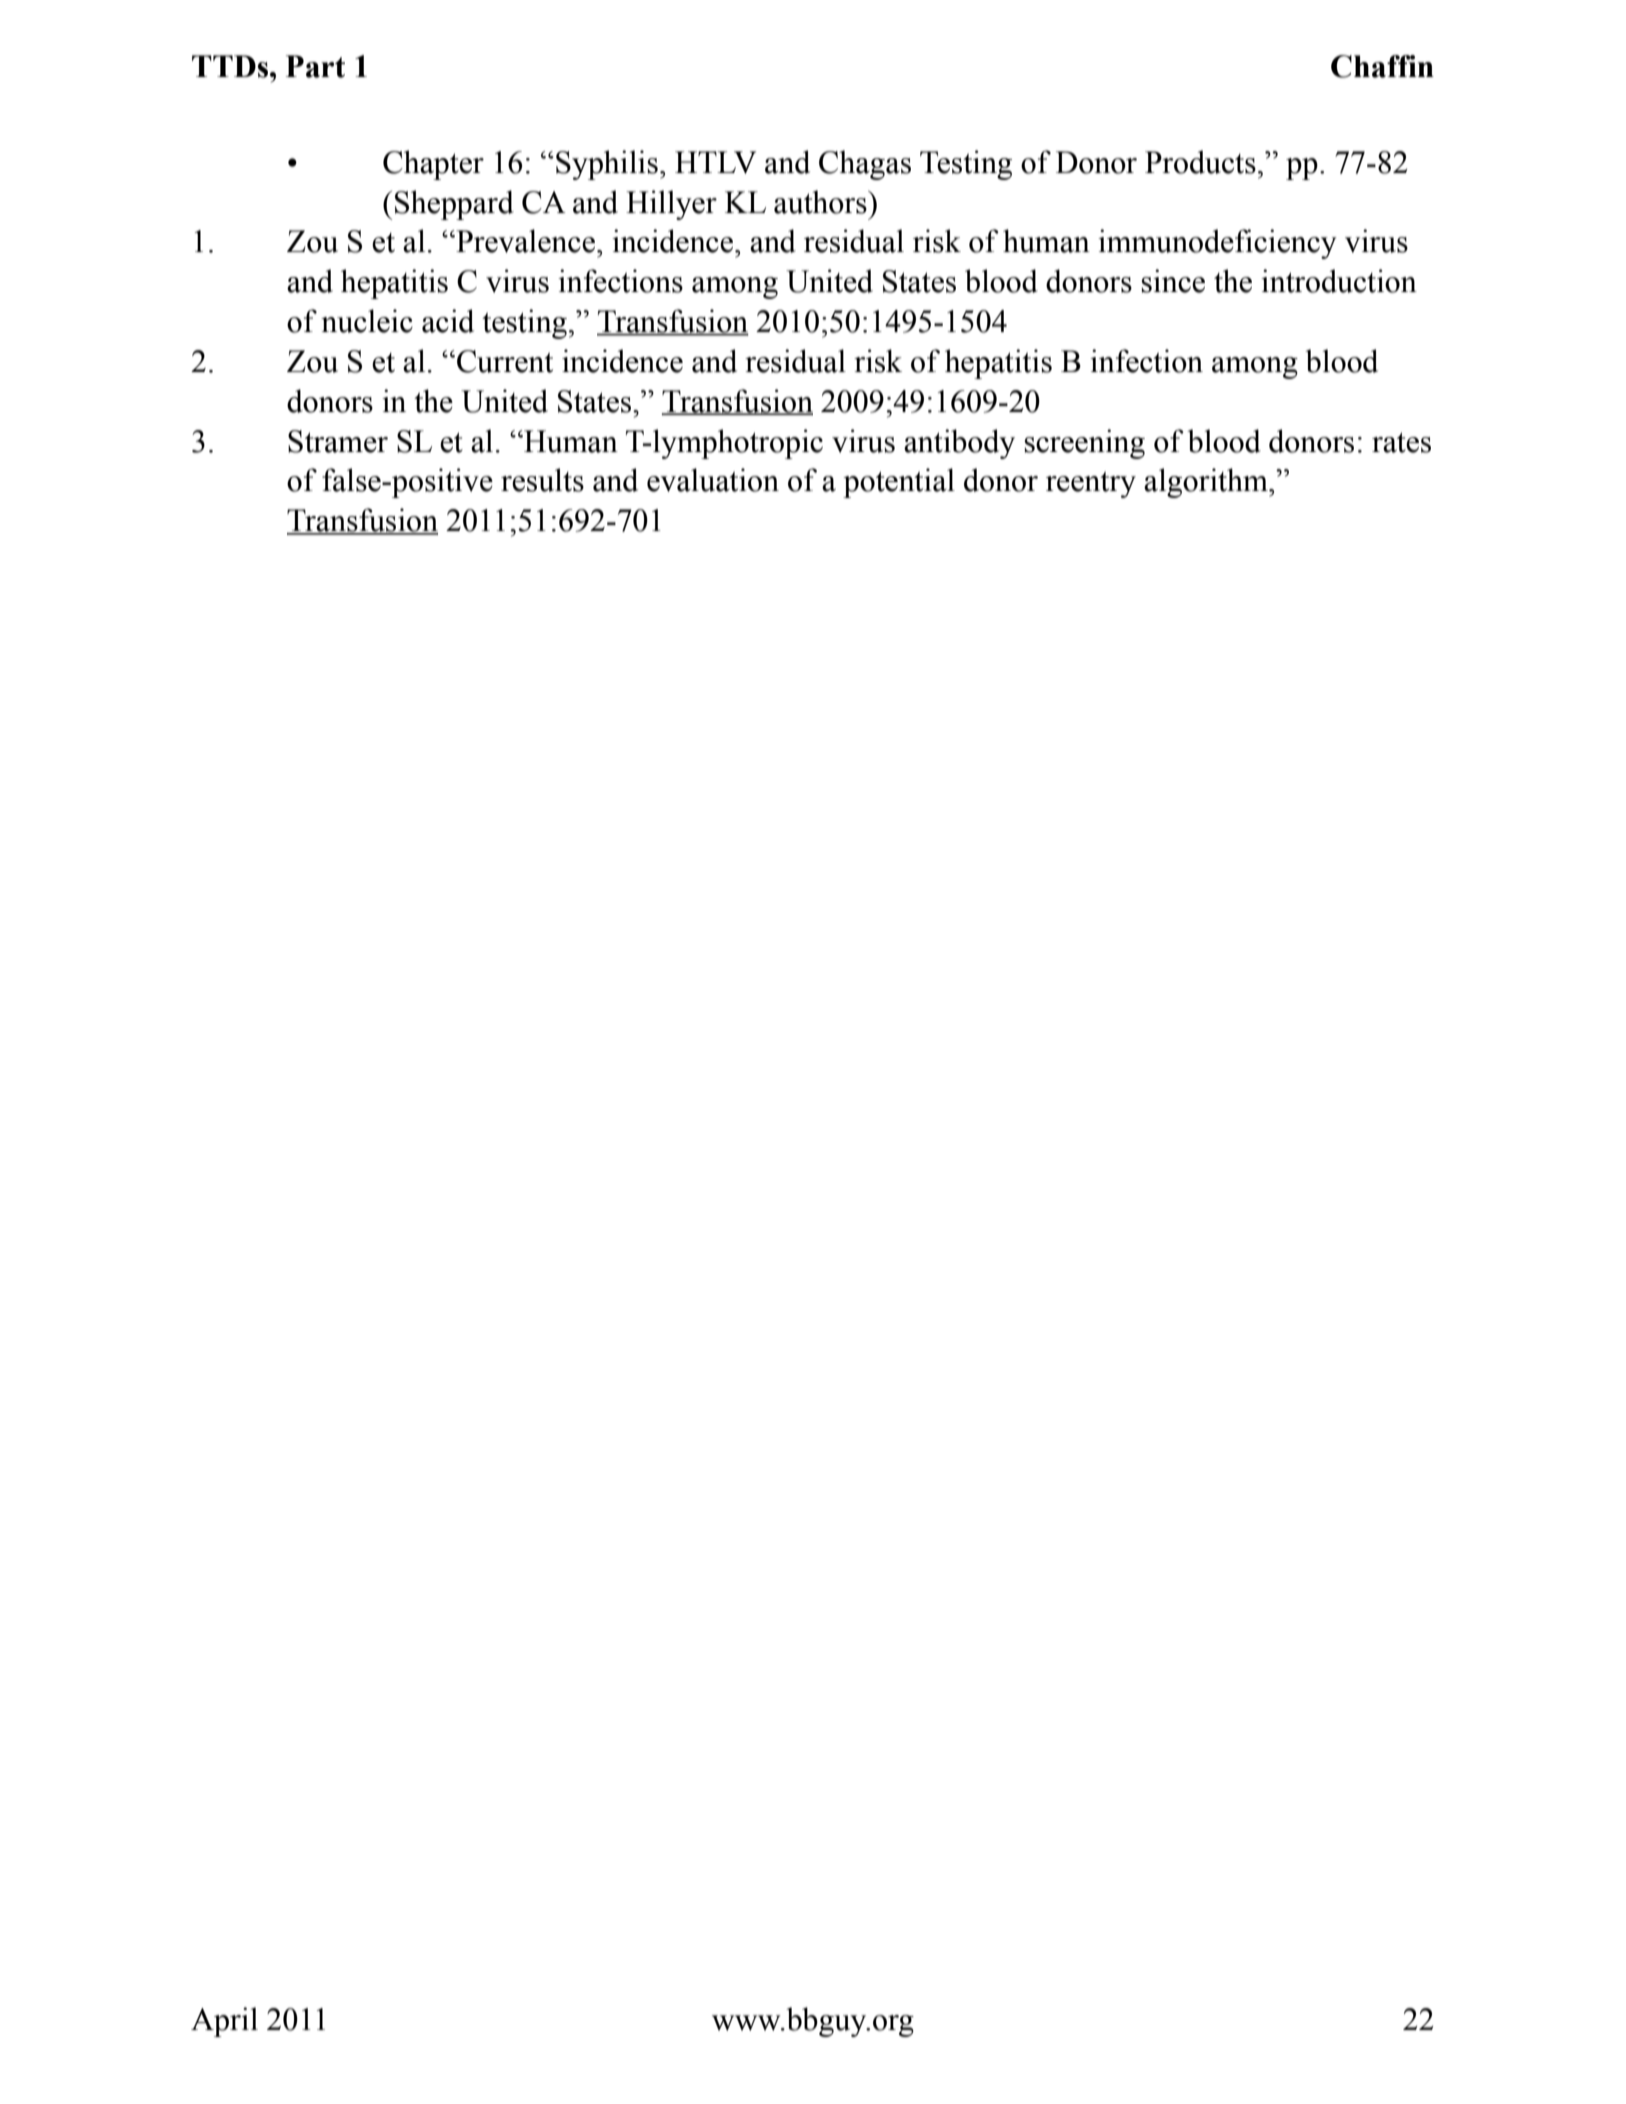 Image resolution: width=1626 pixels, height=2104 pixels. What do you see at coordinates (1207, 483) in the screenshot?
I see `algorithm` at bounding box center [1207, 483].
